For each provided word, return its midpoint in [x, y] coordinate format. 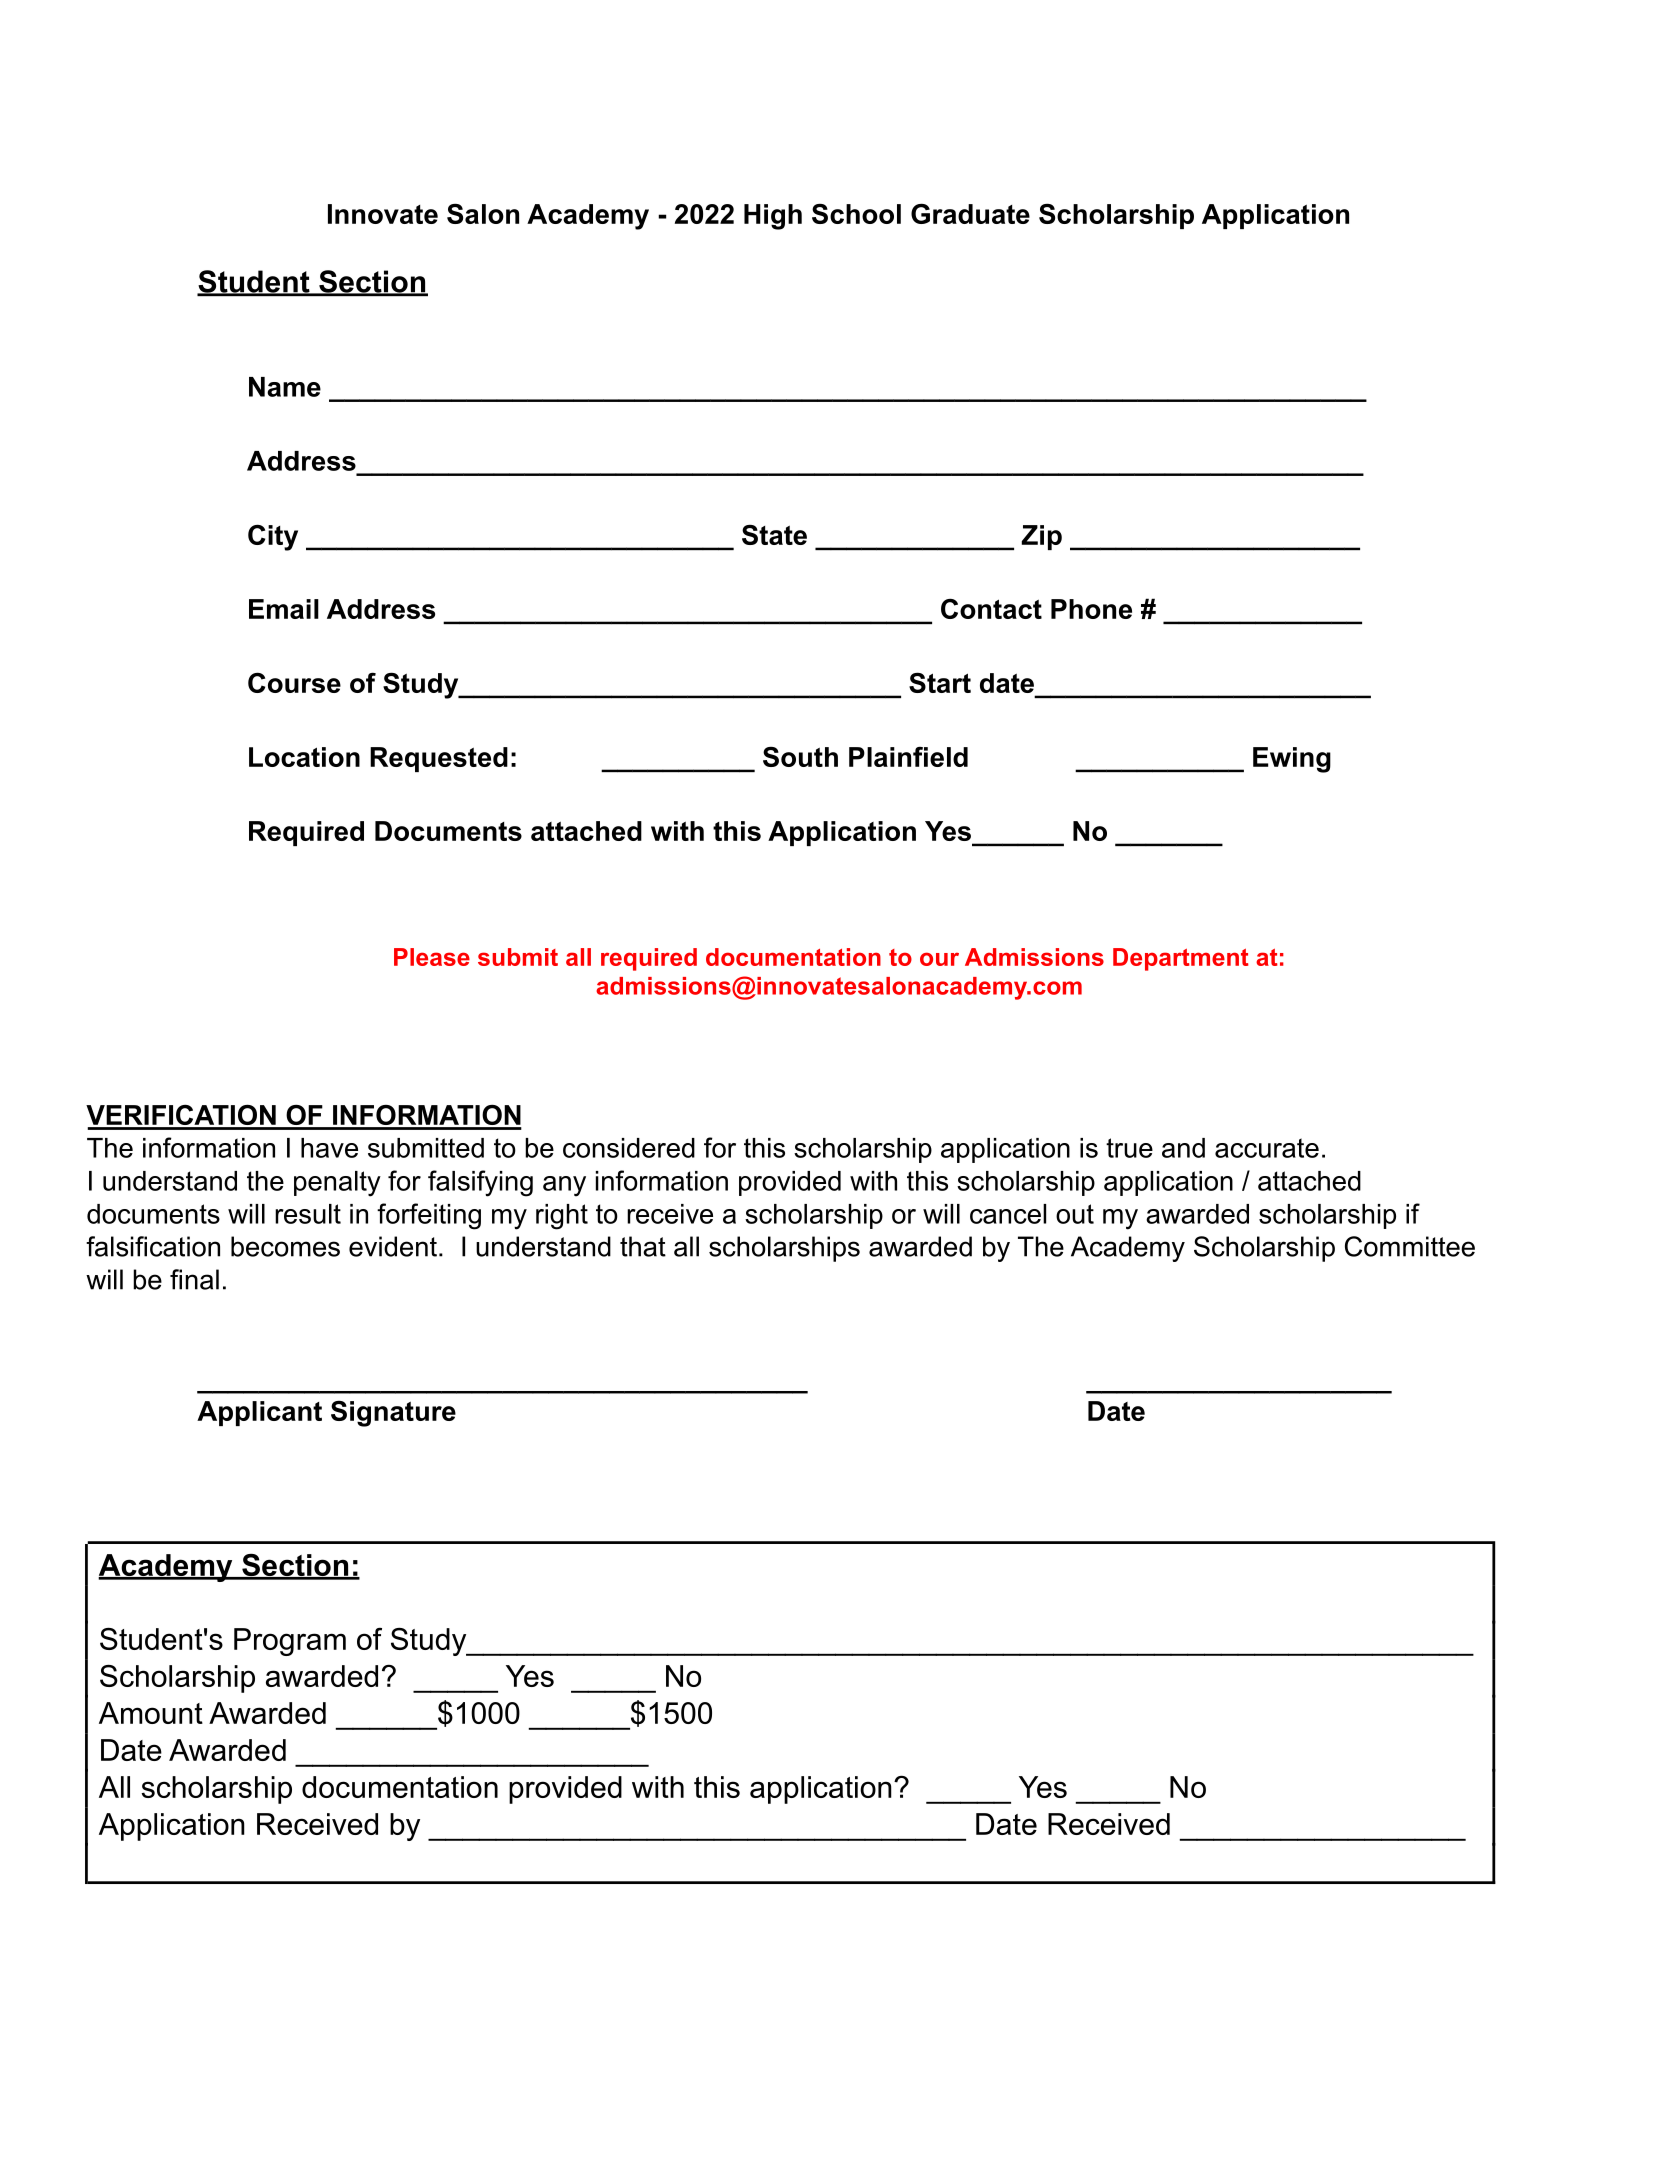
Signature [393, 1414]
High [773, 217]
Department [1181, 959]
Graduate [970, 213]
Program [290, 1642]
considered [629, 1148]
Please [432, 957]
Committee [1410, 1246]
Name [285, 387]
